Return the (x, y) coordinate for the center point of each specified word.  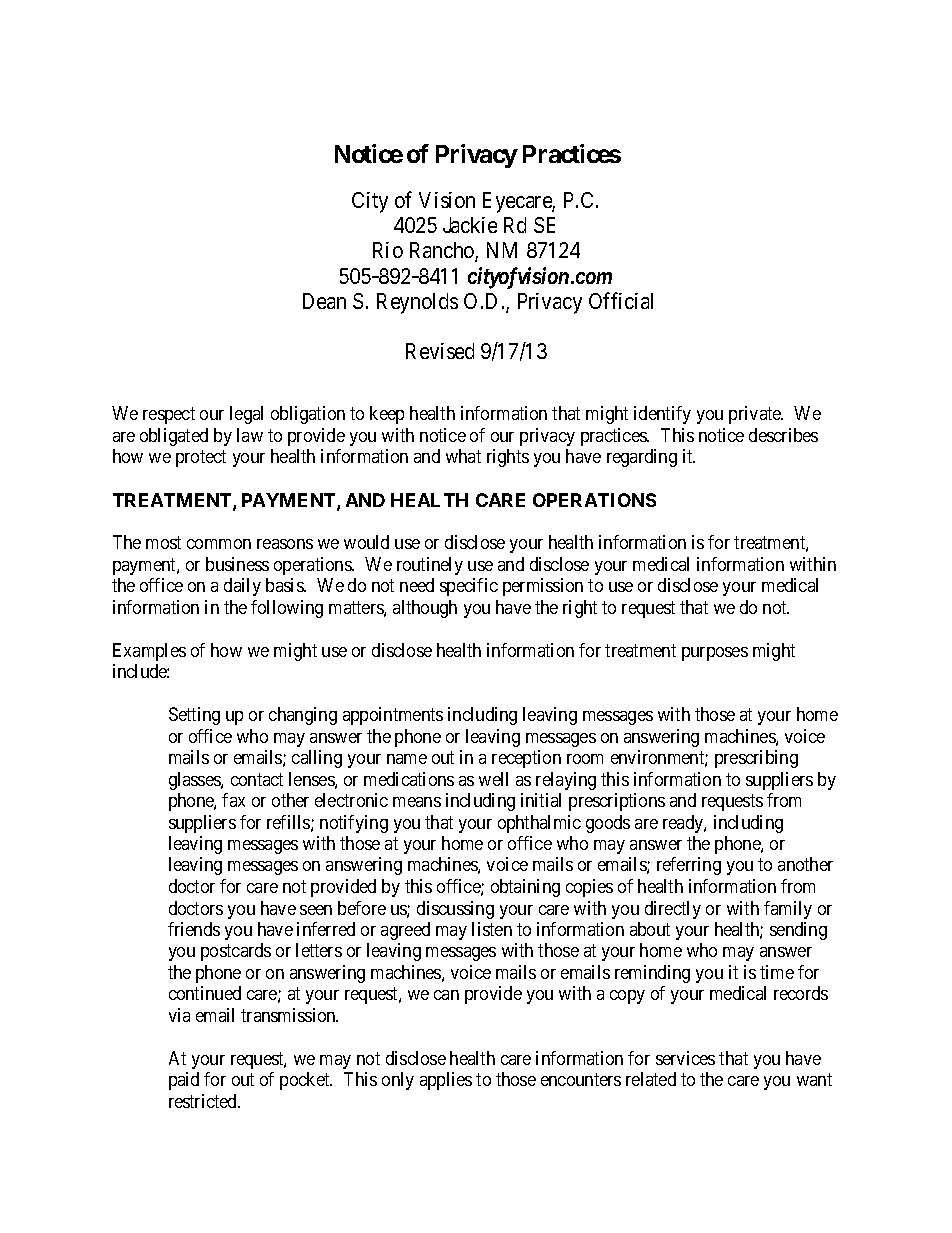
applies (446, 1081)
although (425, 609)
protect (201, 458)
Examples (149, 652)
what (463, 456)
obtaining (525, 888)
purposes (715, 654)
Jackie (470, 225)
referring (689, 866)
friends (194, 929)
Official (621, 300)
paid (184, 1081)
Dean (324, 301)
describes (783, 435)
